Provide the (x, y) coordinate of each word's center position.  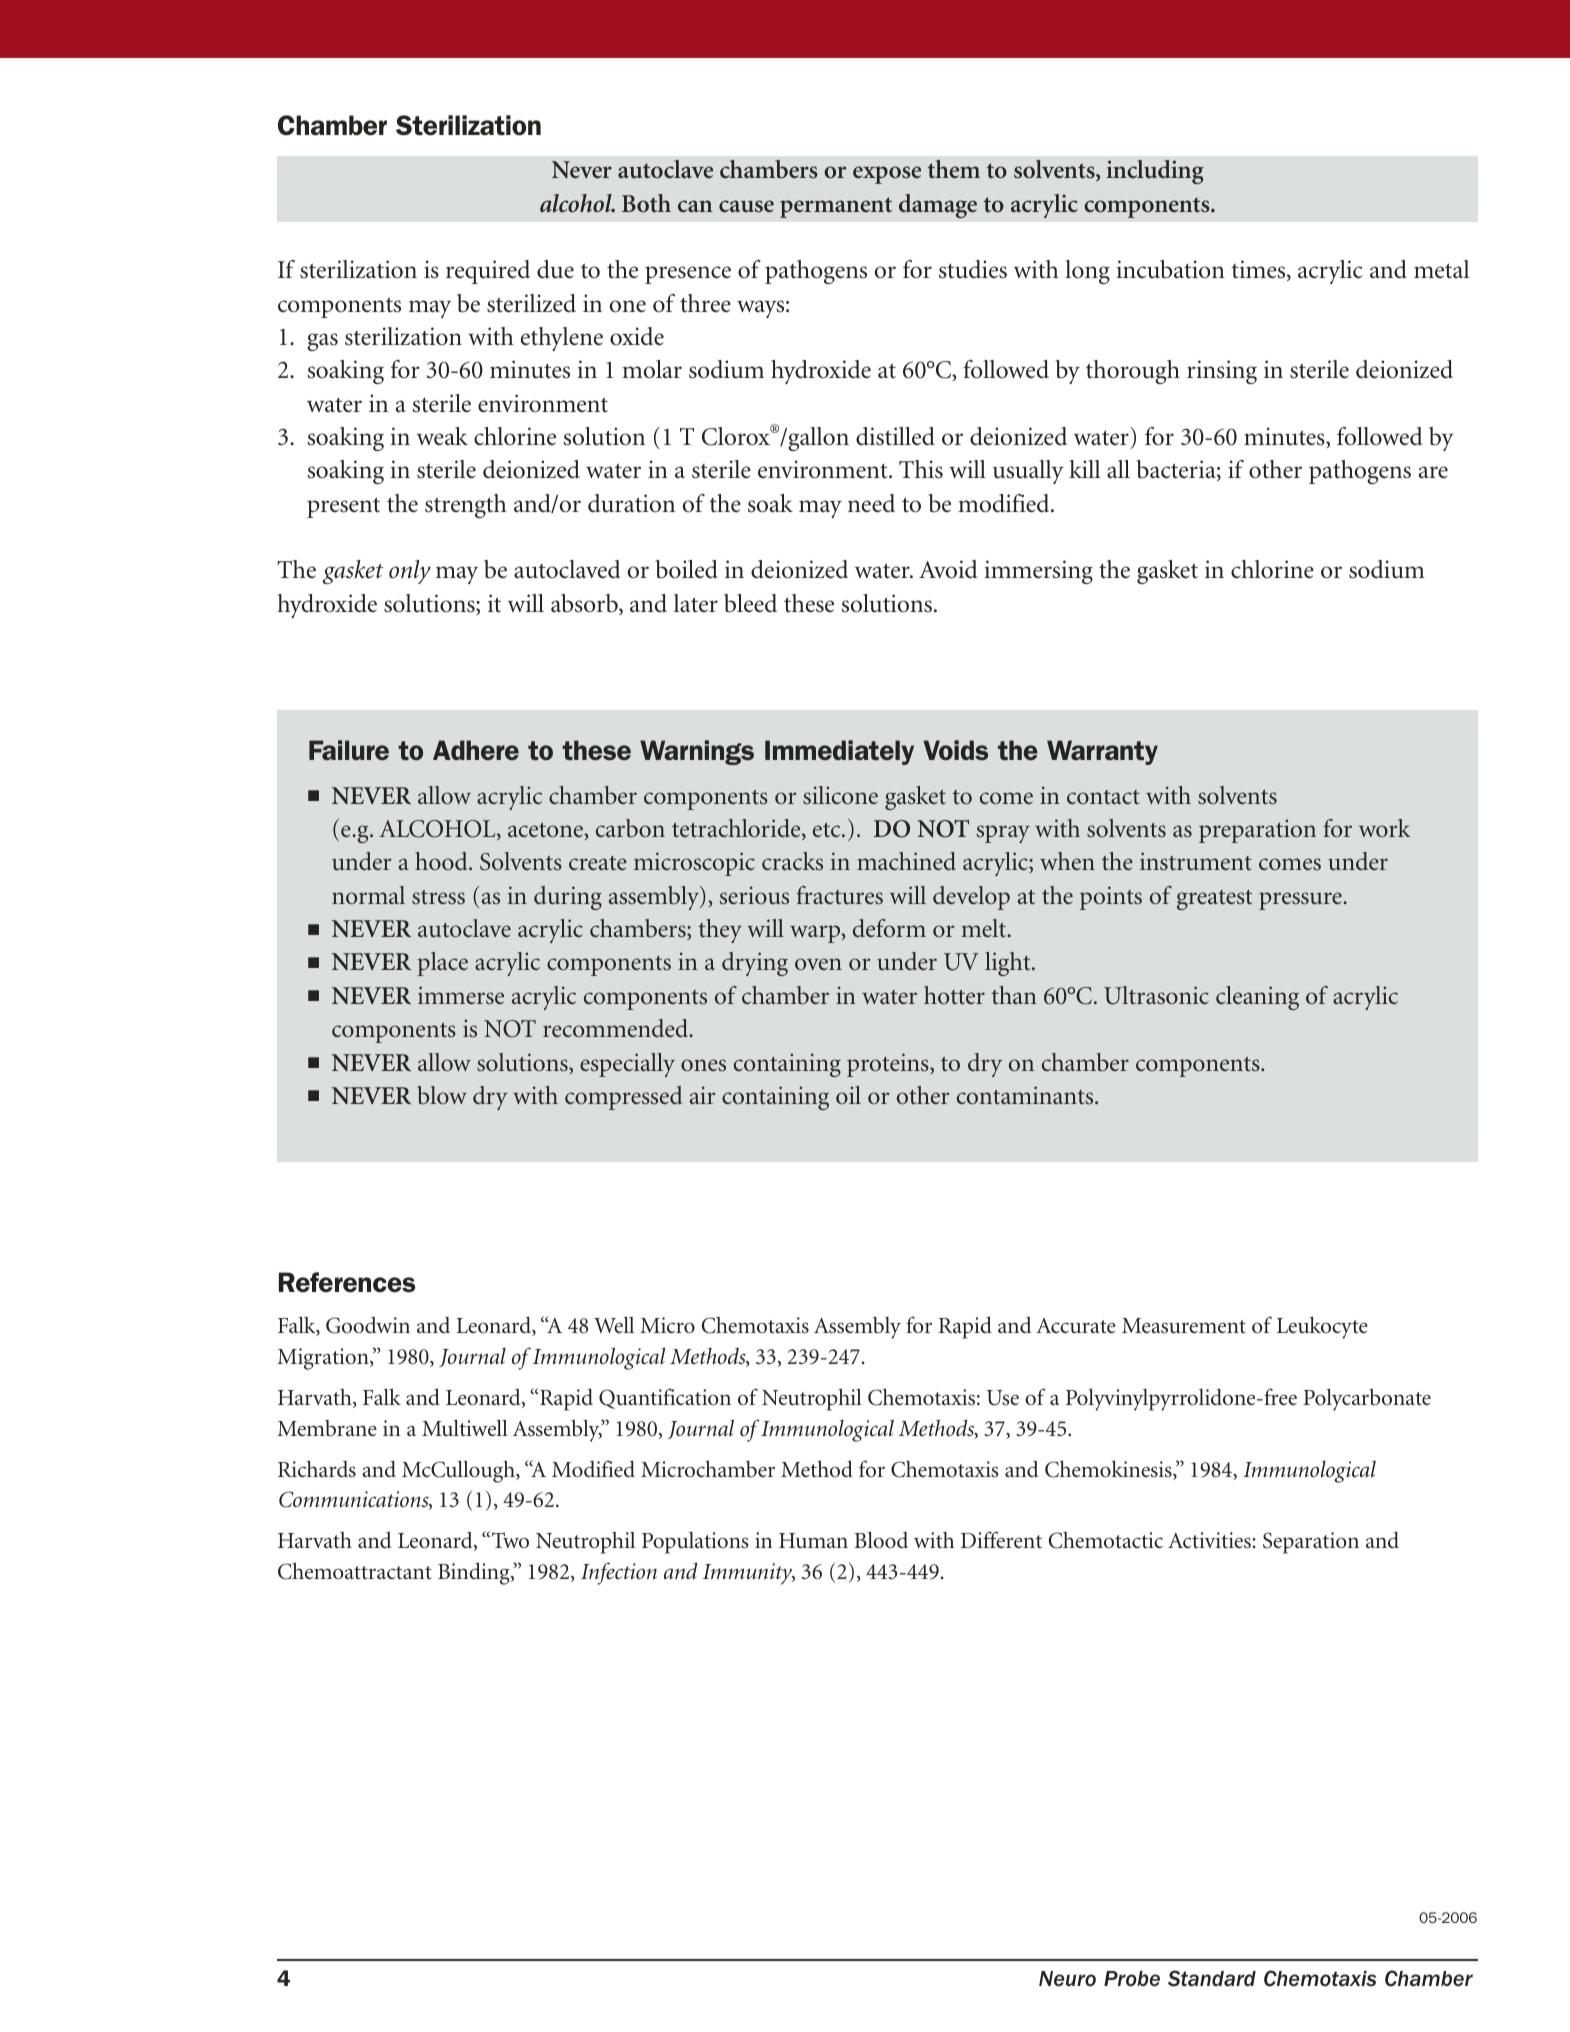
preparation (1257, 831)
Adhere (476, 750)
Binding (475, 1573)
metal (1442, 269)
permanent (836, 207)
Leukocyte (1322, 1327)
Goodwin (368, 1325)
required (488, 272)
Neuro (1067, 1979)
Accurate (1076, 1326)
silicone (840, 795)
